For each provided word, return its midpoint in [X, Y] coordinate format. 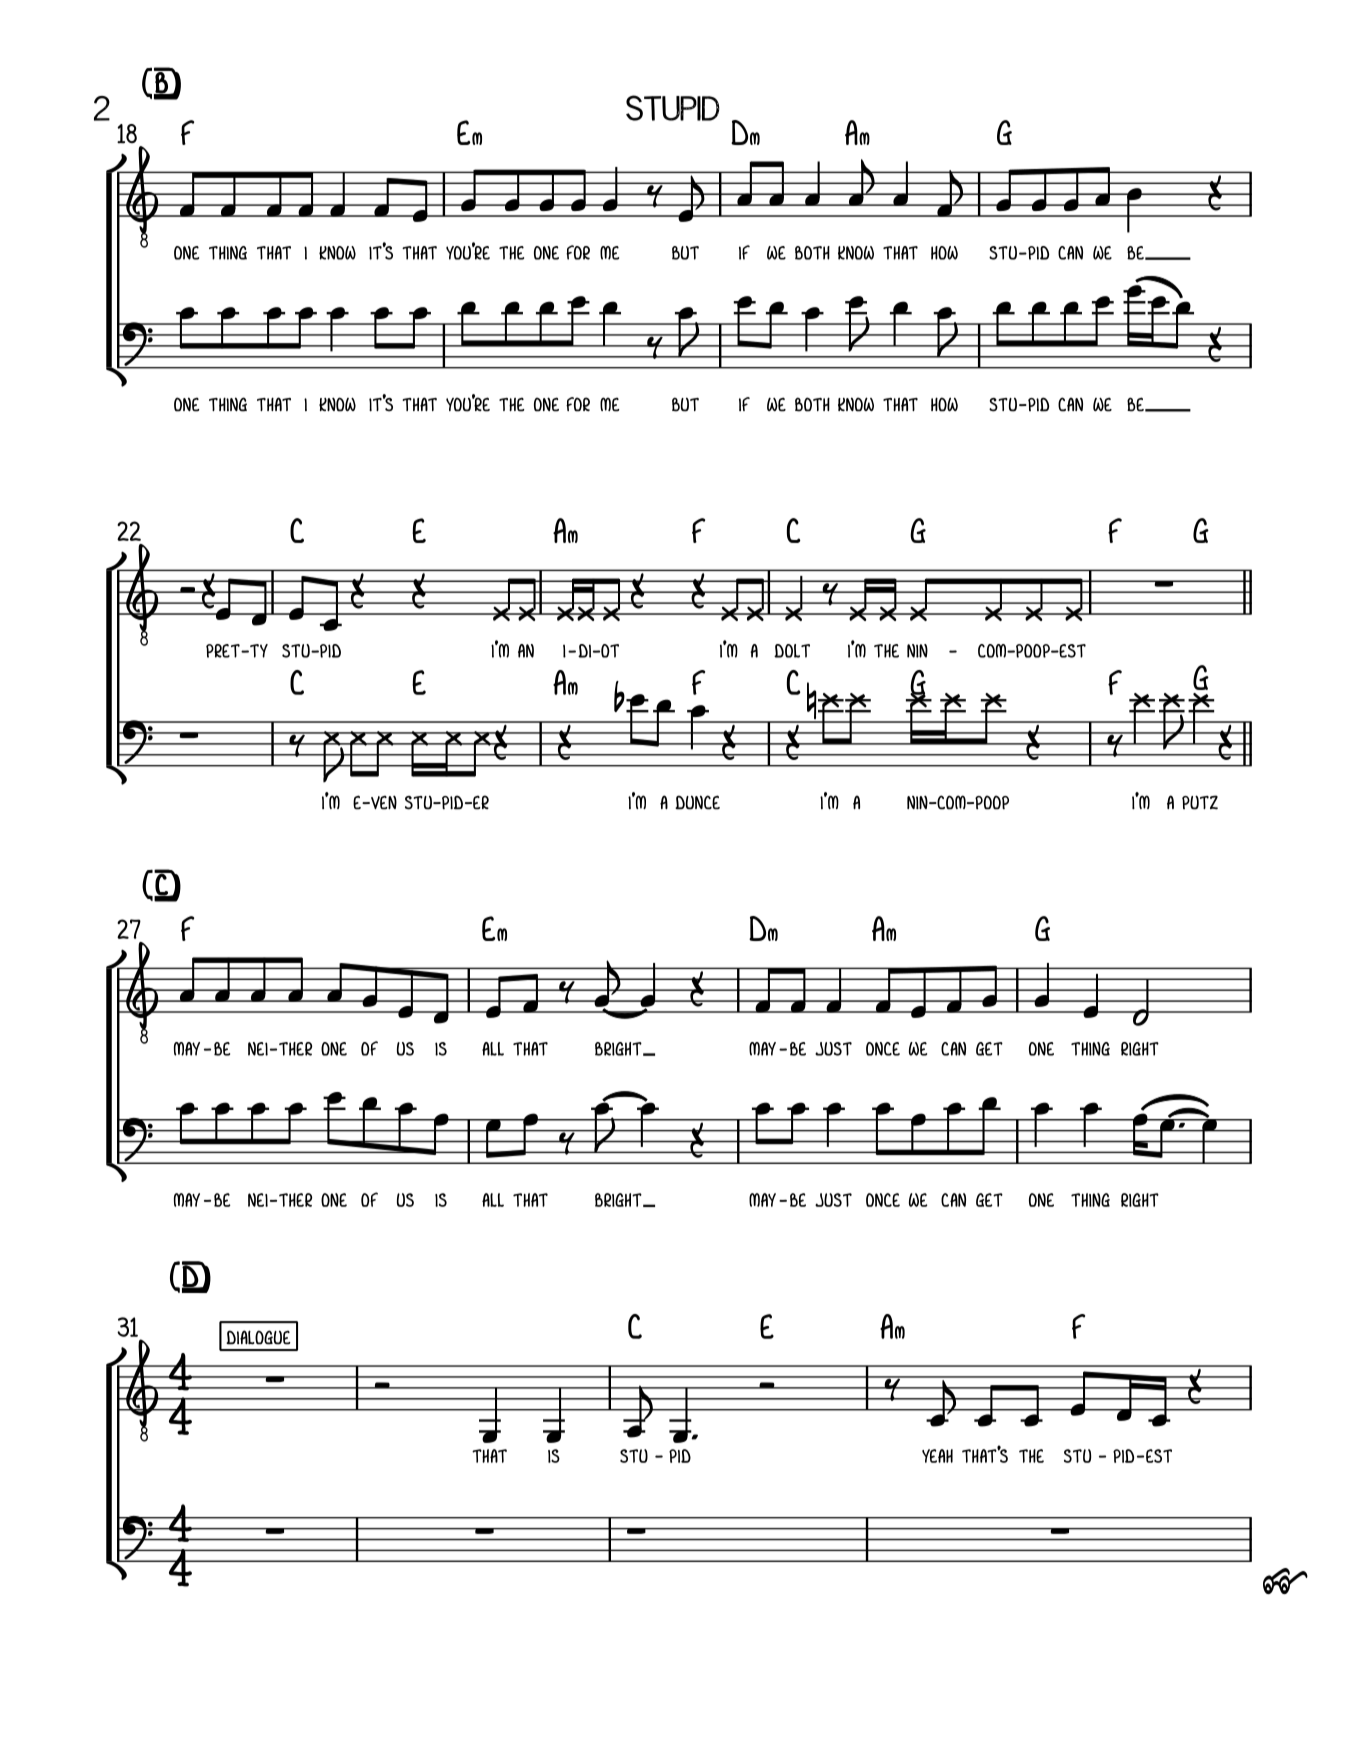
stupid [673, 108]
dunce [697, 802]
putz [1200, 802]
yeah [937, 1456]
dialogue [258, 1337]
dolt [792, 651]
